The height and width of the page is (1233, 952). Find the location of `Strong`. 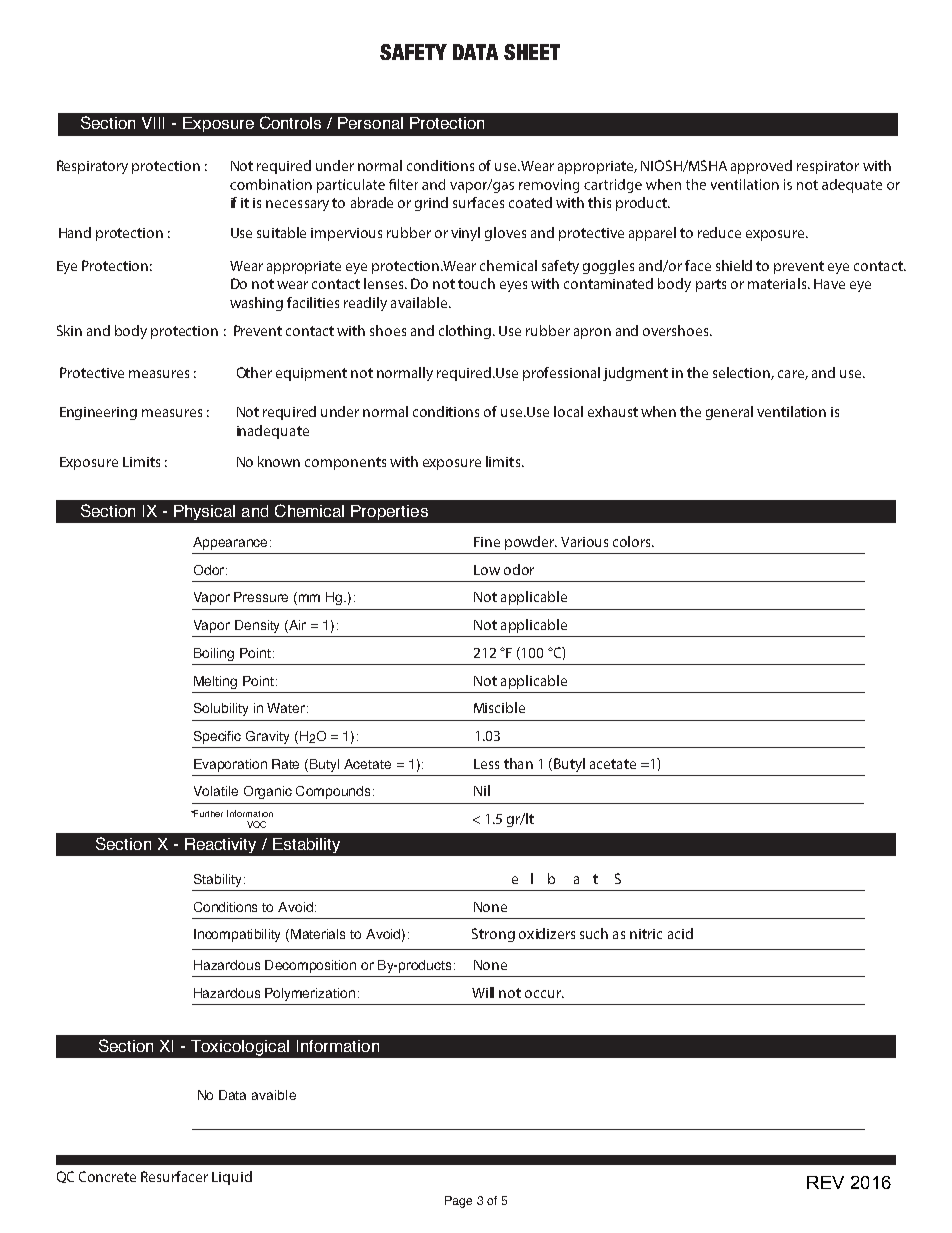

Strong is located at coordinates (493, 935).
